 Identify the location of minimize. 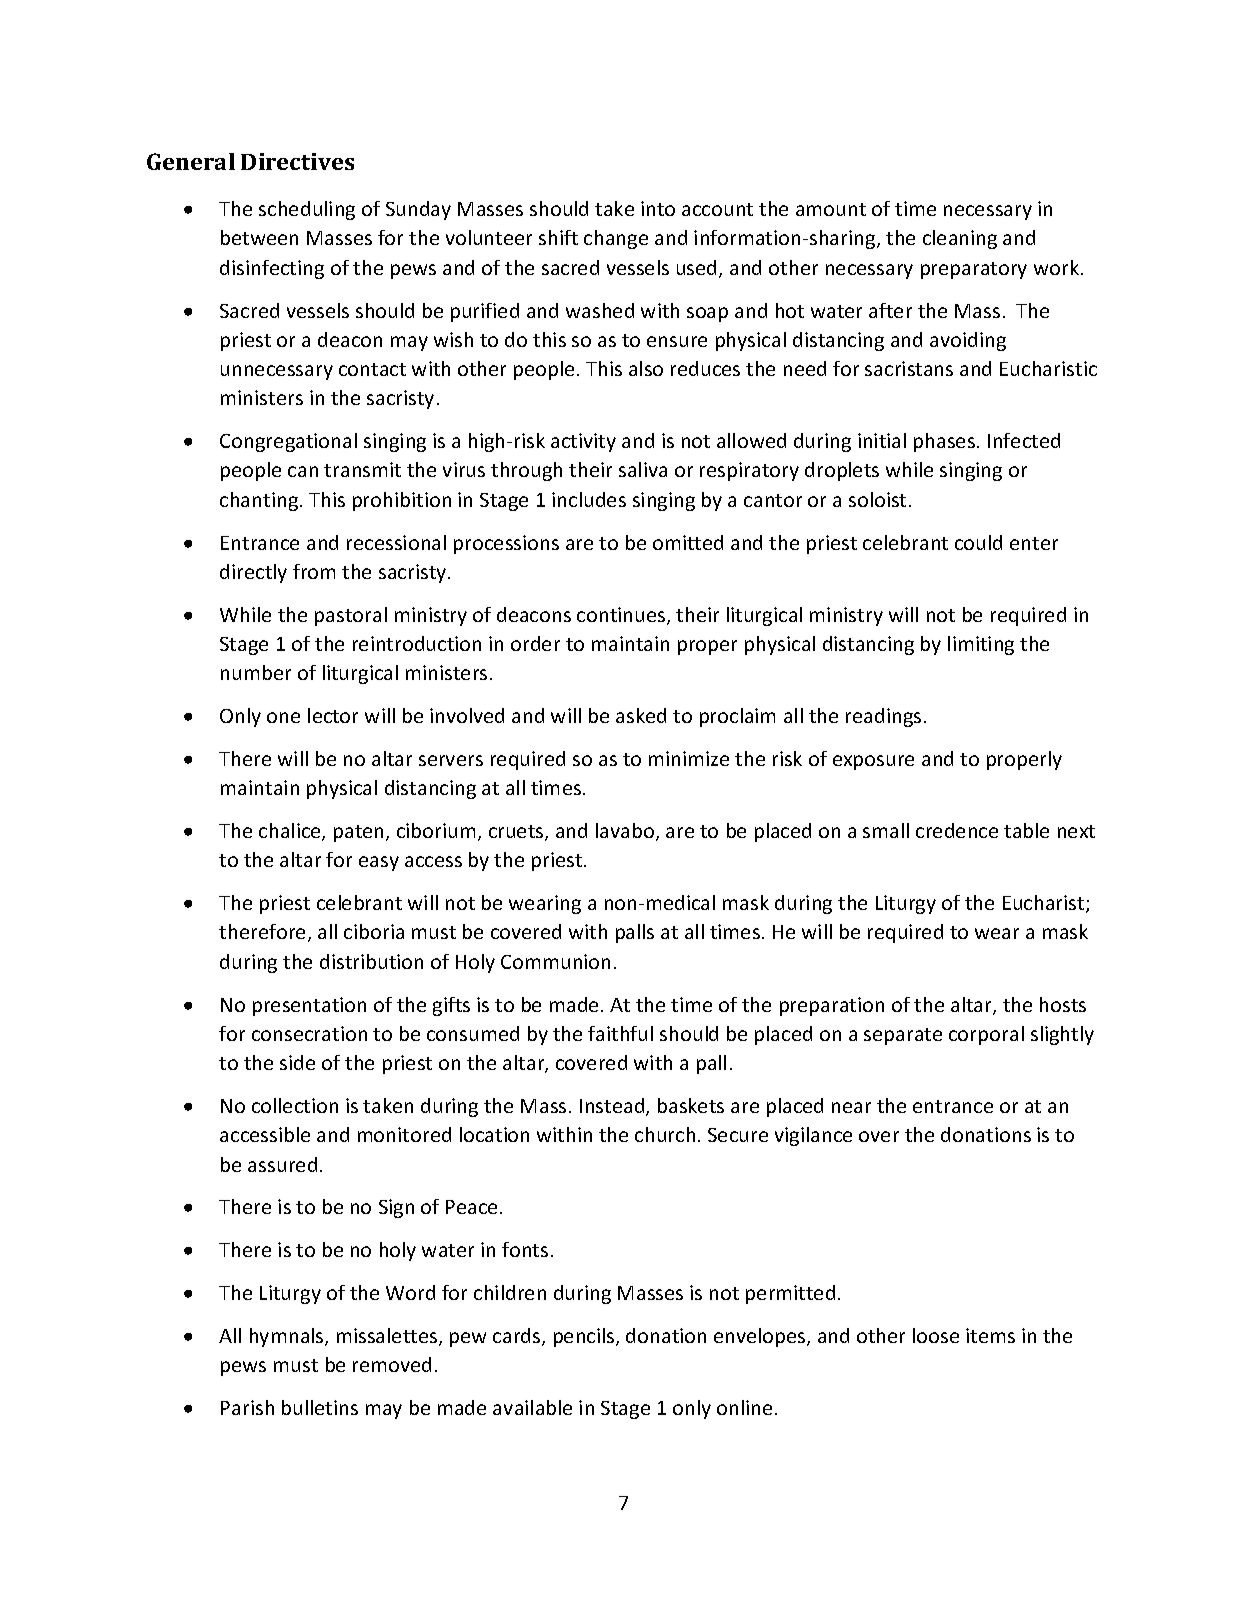
(689, 758).
